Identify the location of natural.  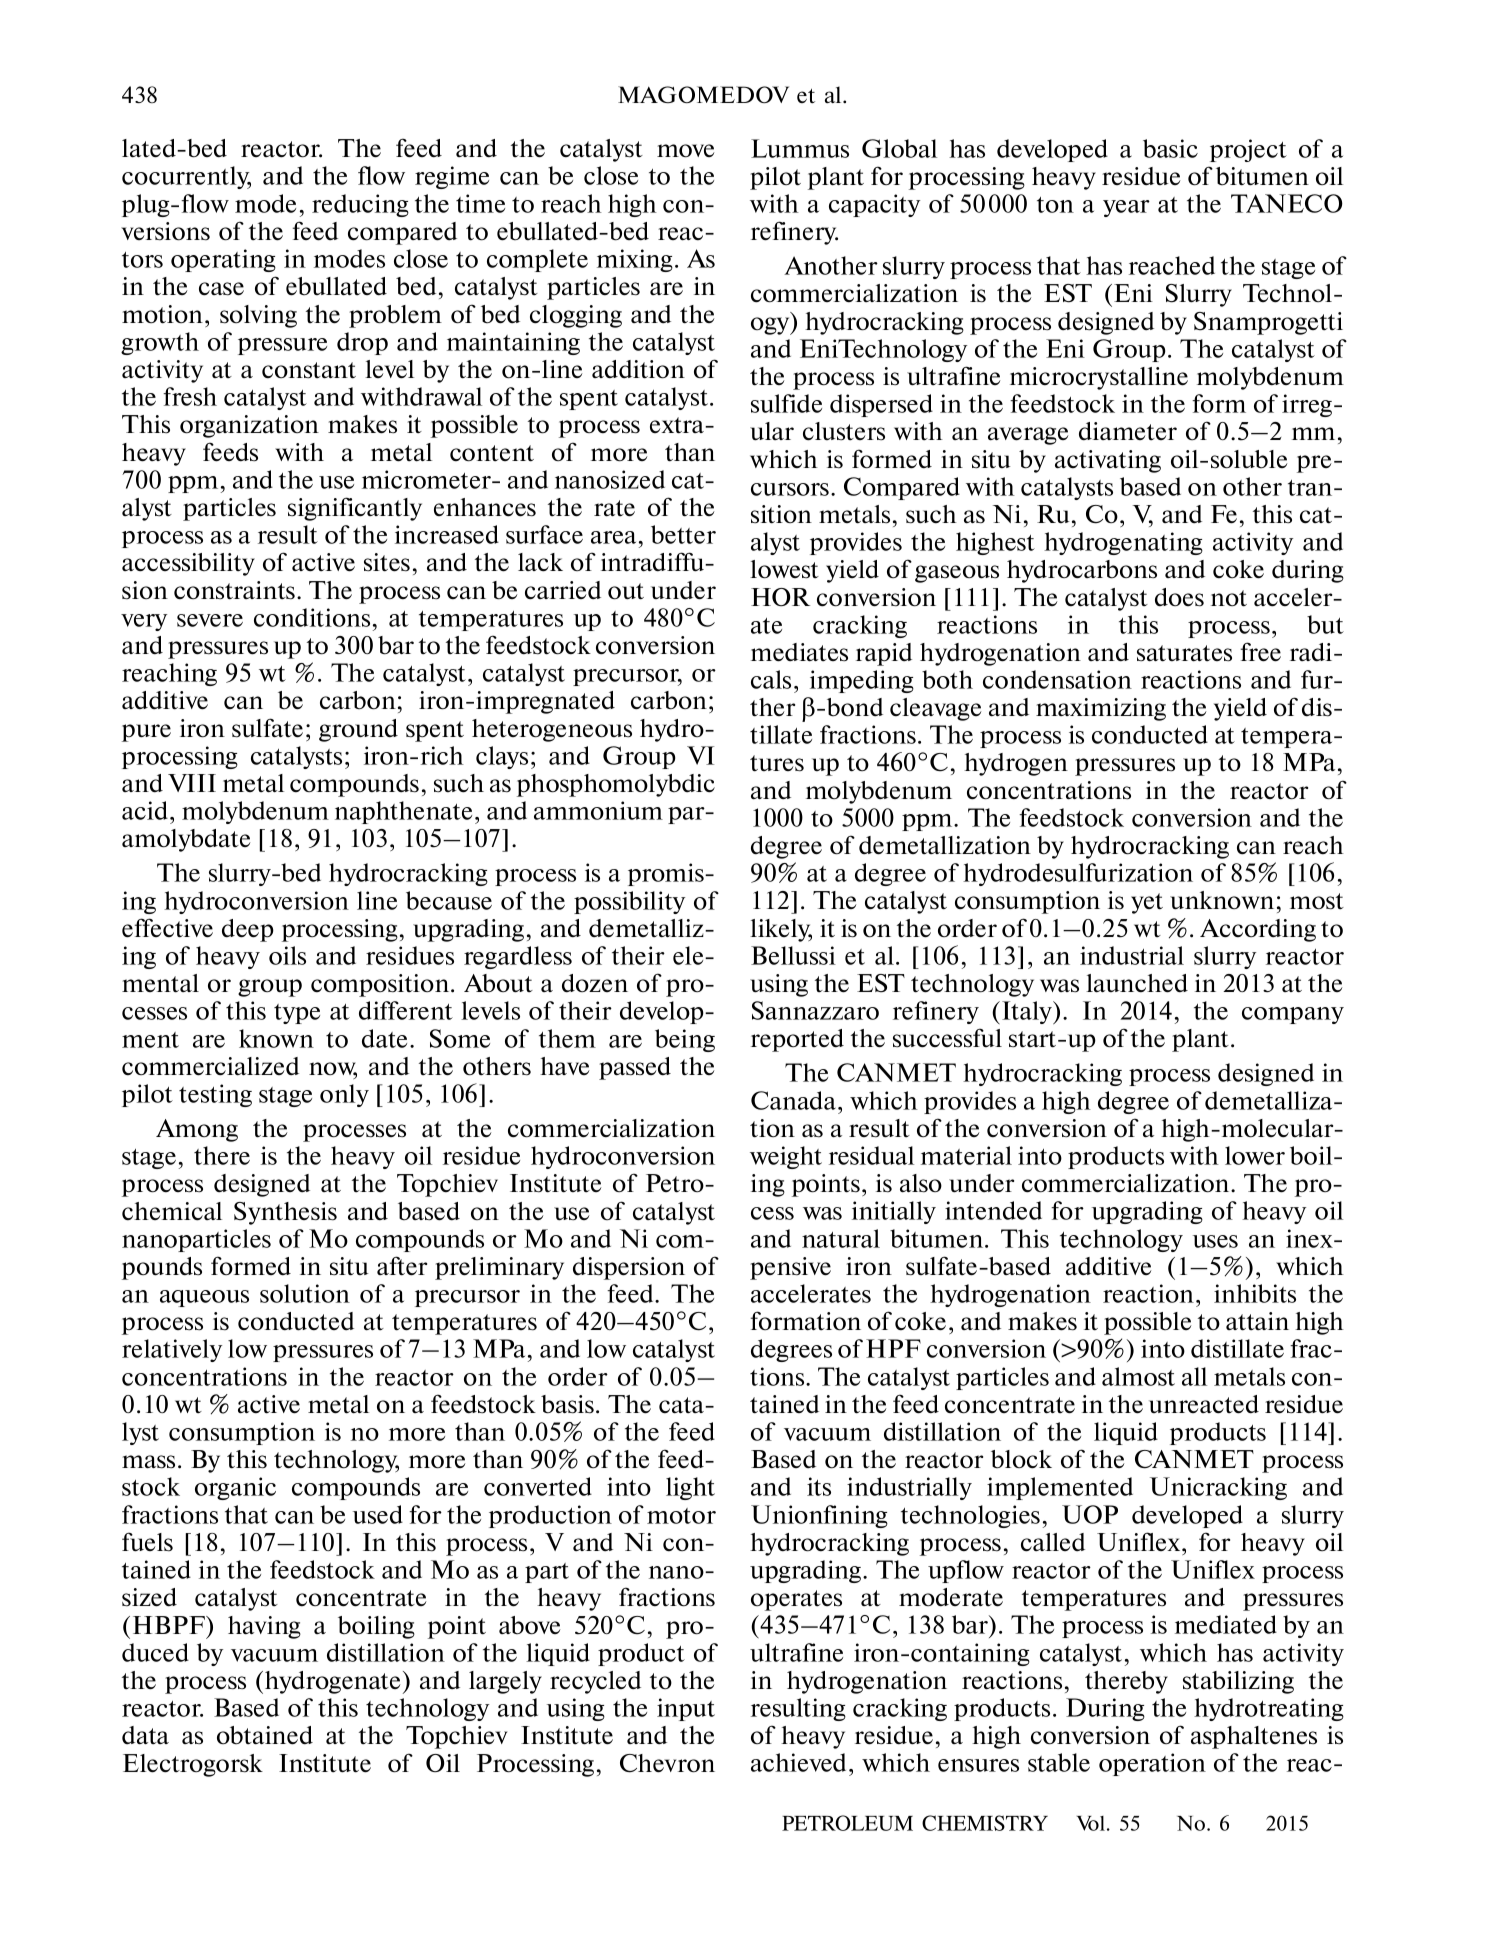
(841, 1238).
